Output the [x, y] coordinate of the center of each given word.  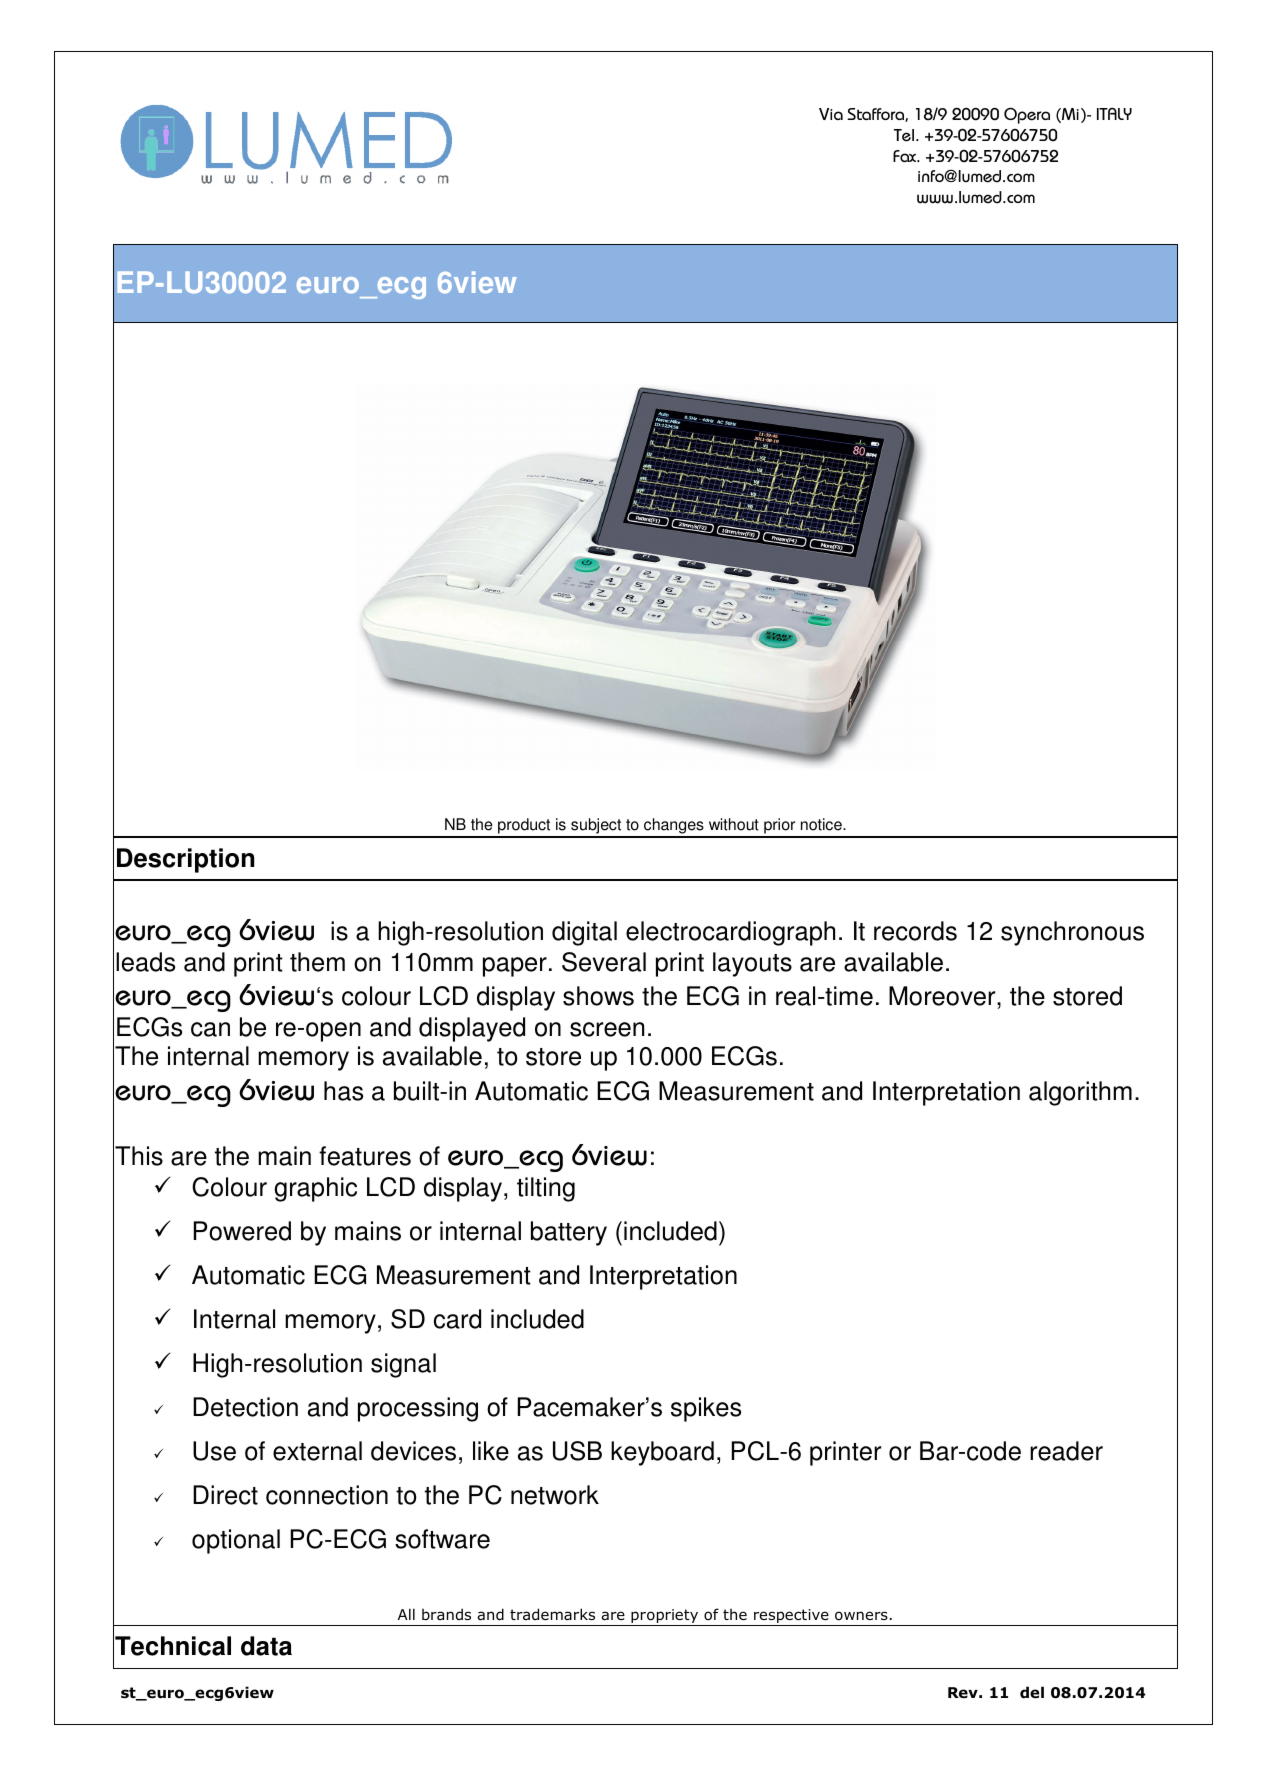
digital [584, 933]
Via [831, 114]
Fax [906, 156]
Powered [242, 1231]
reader [1066, 1451]
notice [822, 824]
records [915, 931]
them [317, 962]
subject [596, 827]
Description [185, 860]
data [266, 1646]
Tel [904, 135]
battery [569, 1233]
